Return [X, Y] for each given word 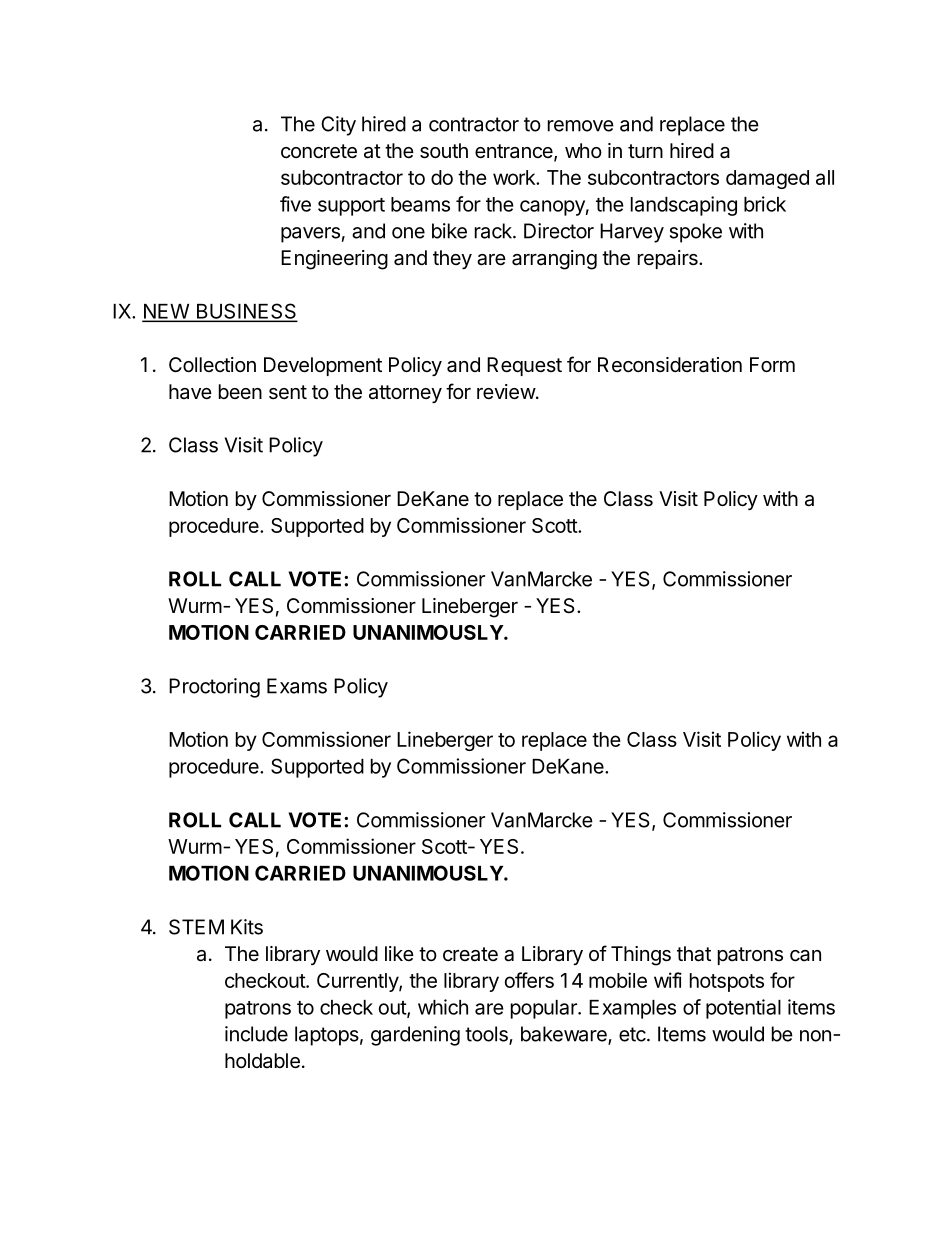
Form [772, 364]
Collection [212, 364]
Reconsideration [670, 365]
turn [645, 151]
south [444, 151]
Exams [297, 686]
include [256, 1034]
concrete [319, 151]
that [694, 954]
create [470, 954]
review [506, 392]
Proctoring [214, 688]
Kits [247, 927]
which [443, 1007]
